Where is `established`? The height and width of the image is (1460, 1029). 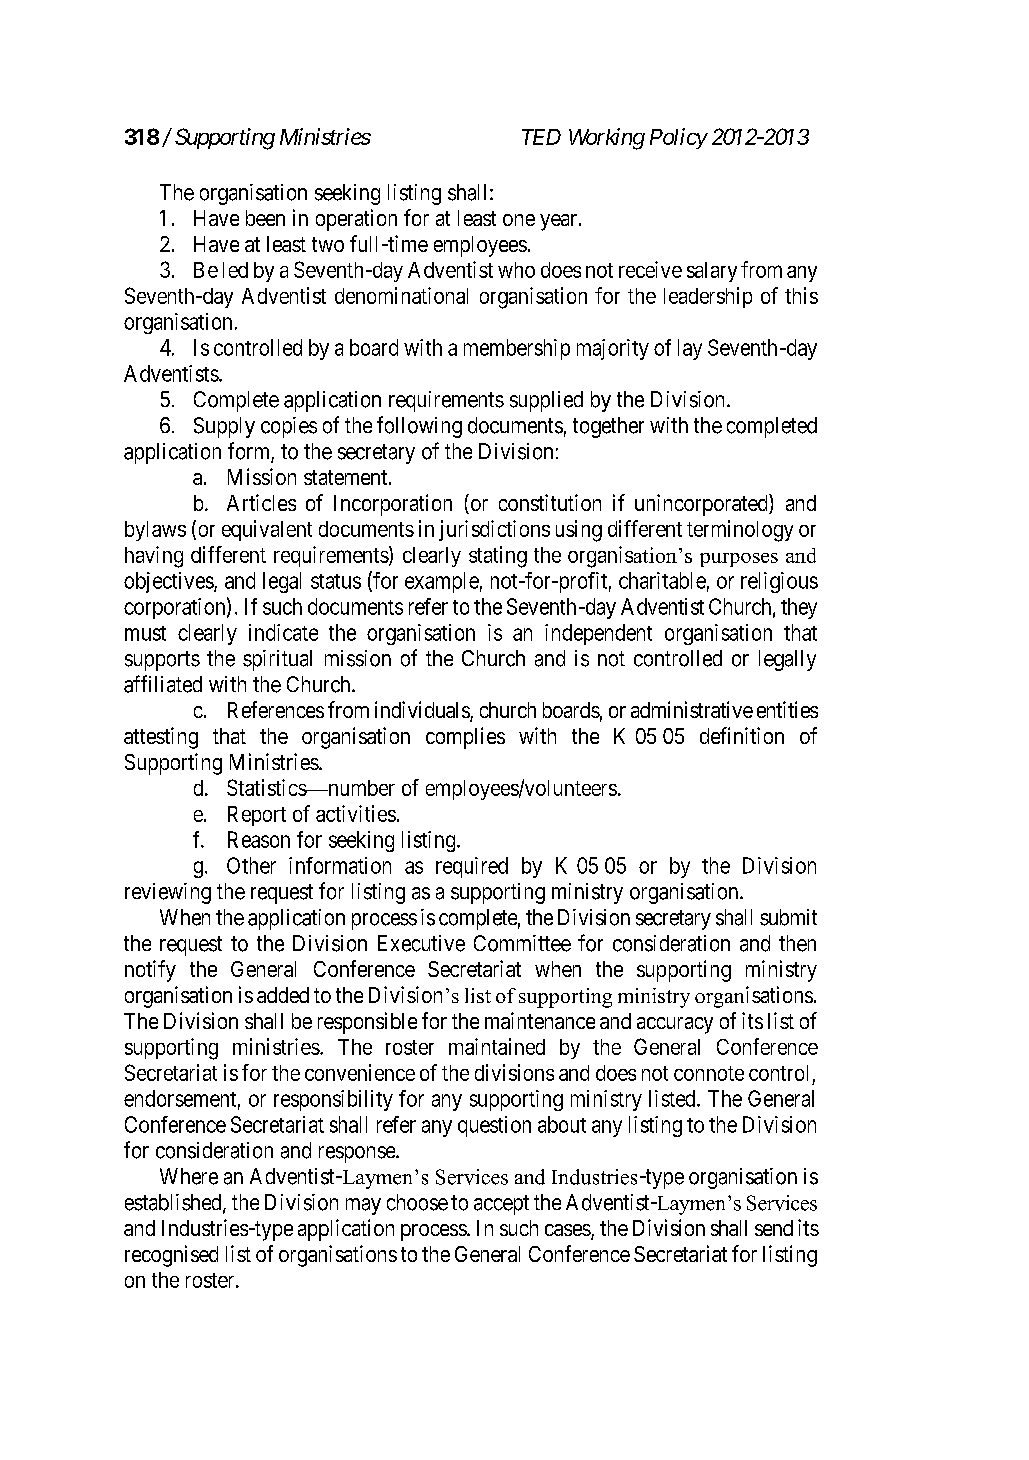 established is located at coordinates (174, 1203).
